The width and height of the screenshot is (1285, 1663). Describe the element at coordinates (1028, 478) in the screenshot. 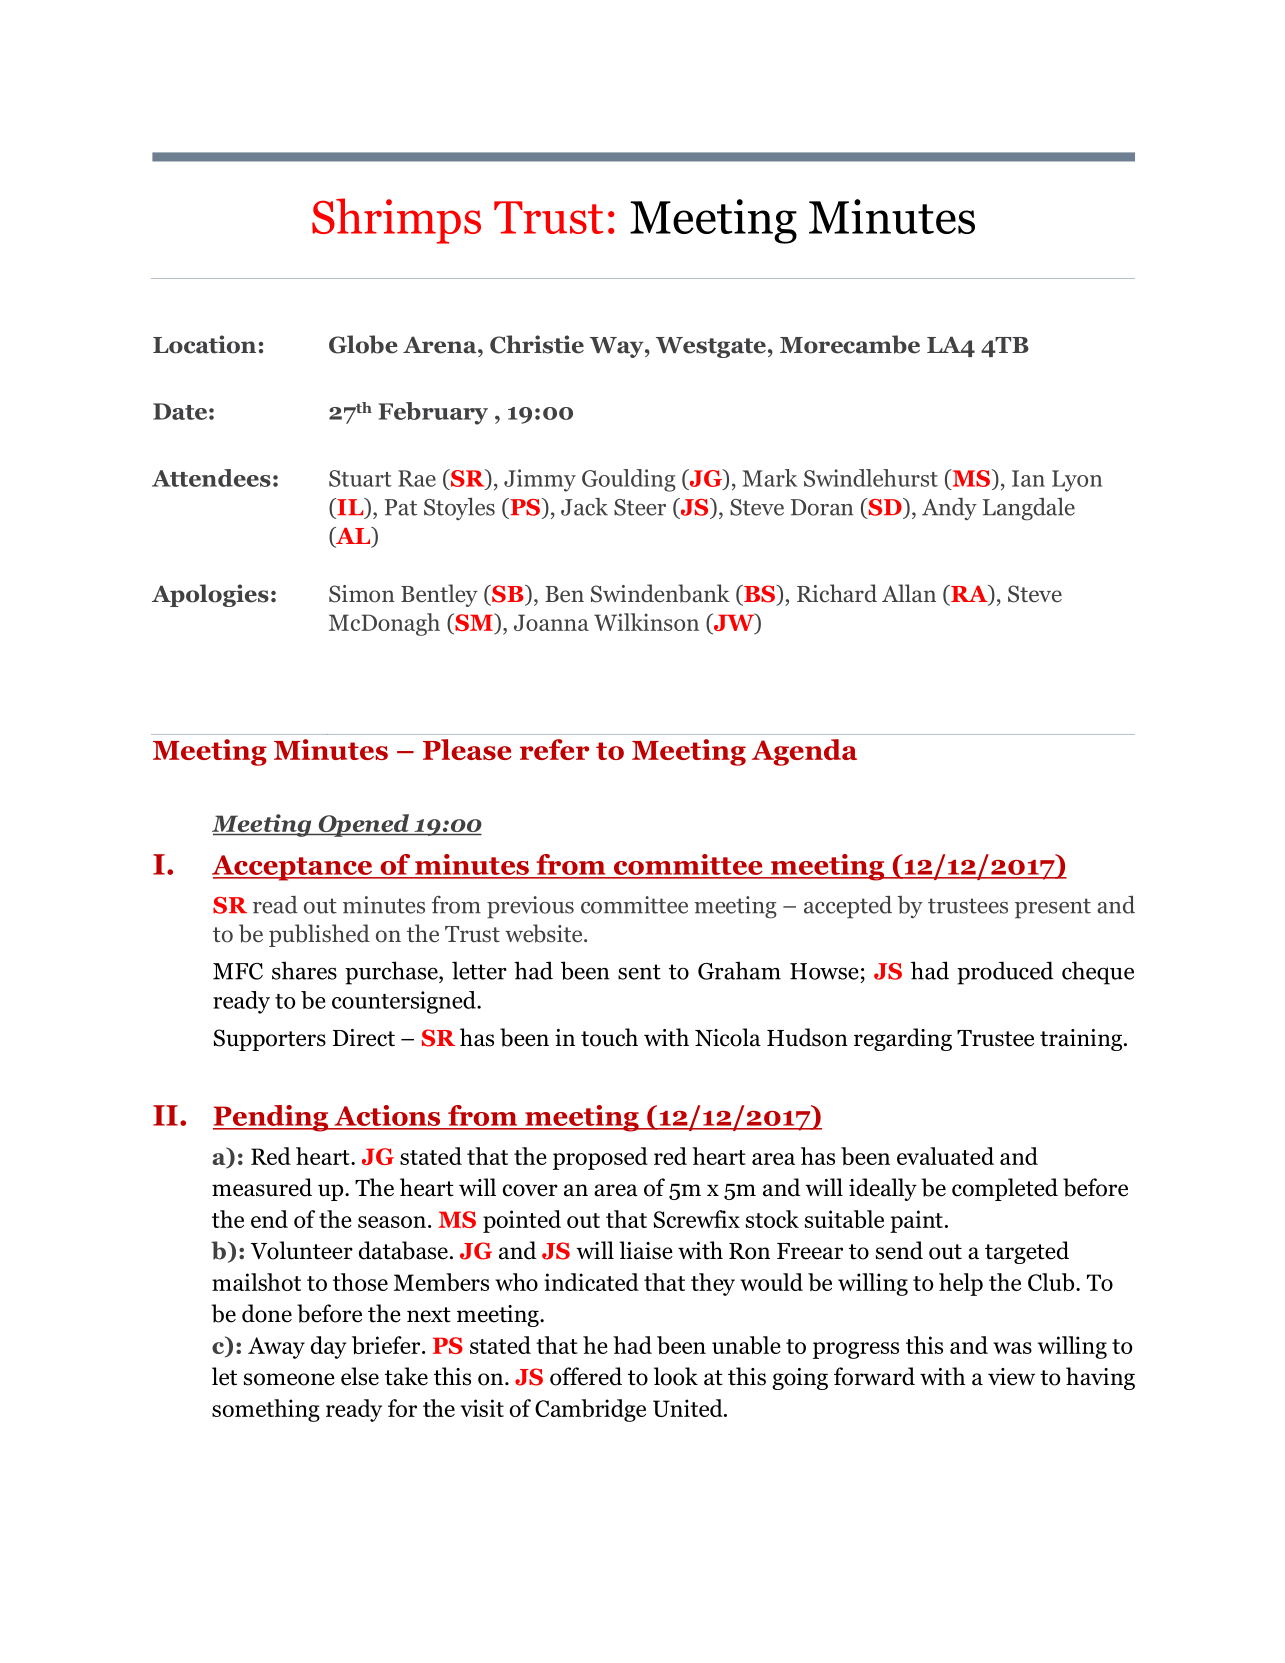

I see `Ian` at that location.
